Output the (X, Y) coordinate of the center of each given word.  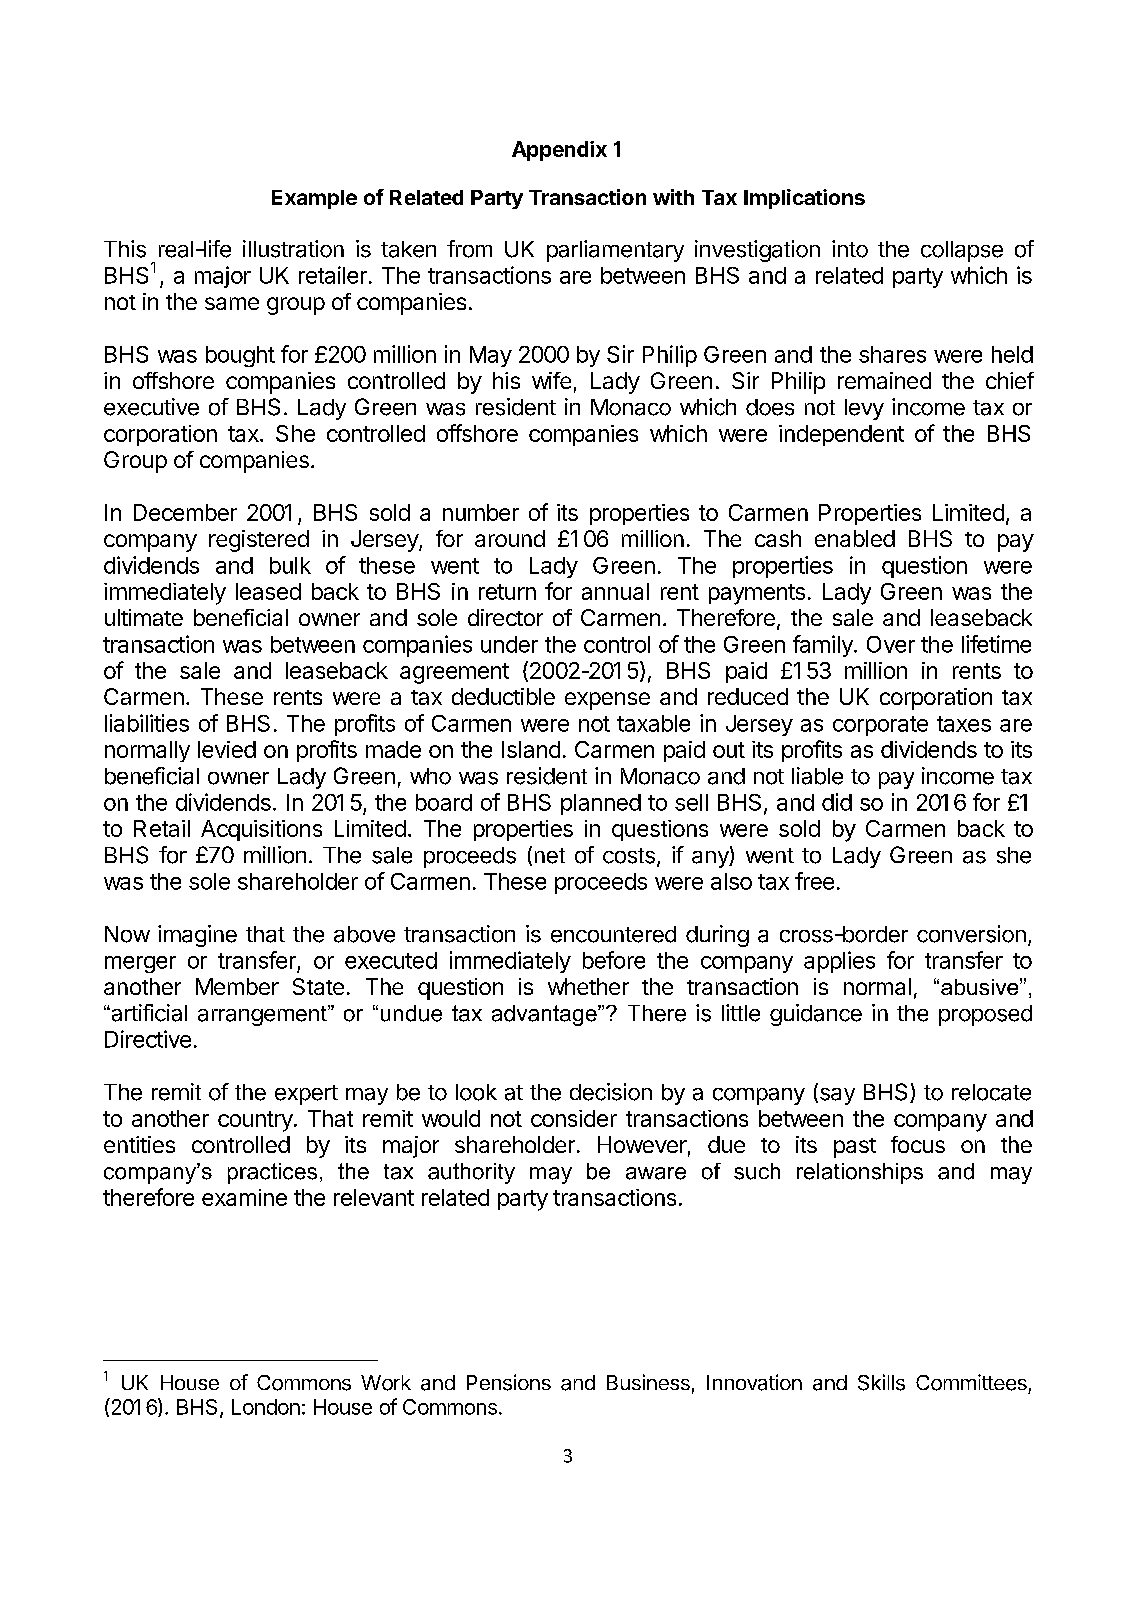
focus (918, 1144)
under (509, 644)
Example (314, 199)
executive (151, 407)
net (550, 856)
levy (864, 409)
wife (551, 380)
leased (268, 591)
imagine (197, 936)
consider (574, 1118)
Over (891, 644)
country (255, 1121)
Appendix (559, 151)
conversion (971, 934)
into (850, 249)
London (266, 1407)
